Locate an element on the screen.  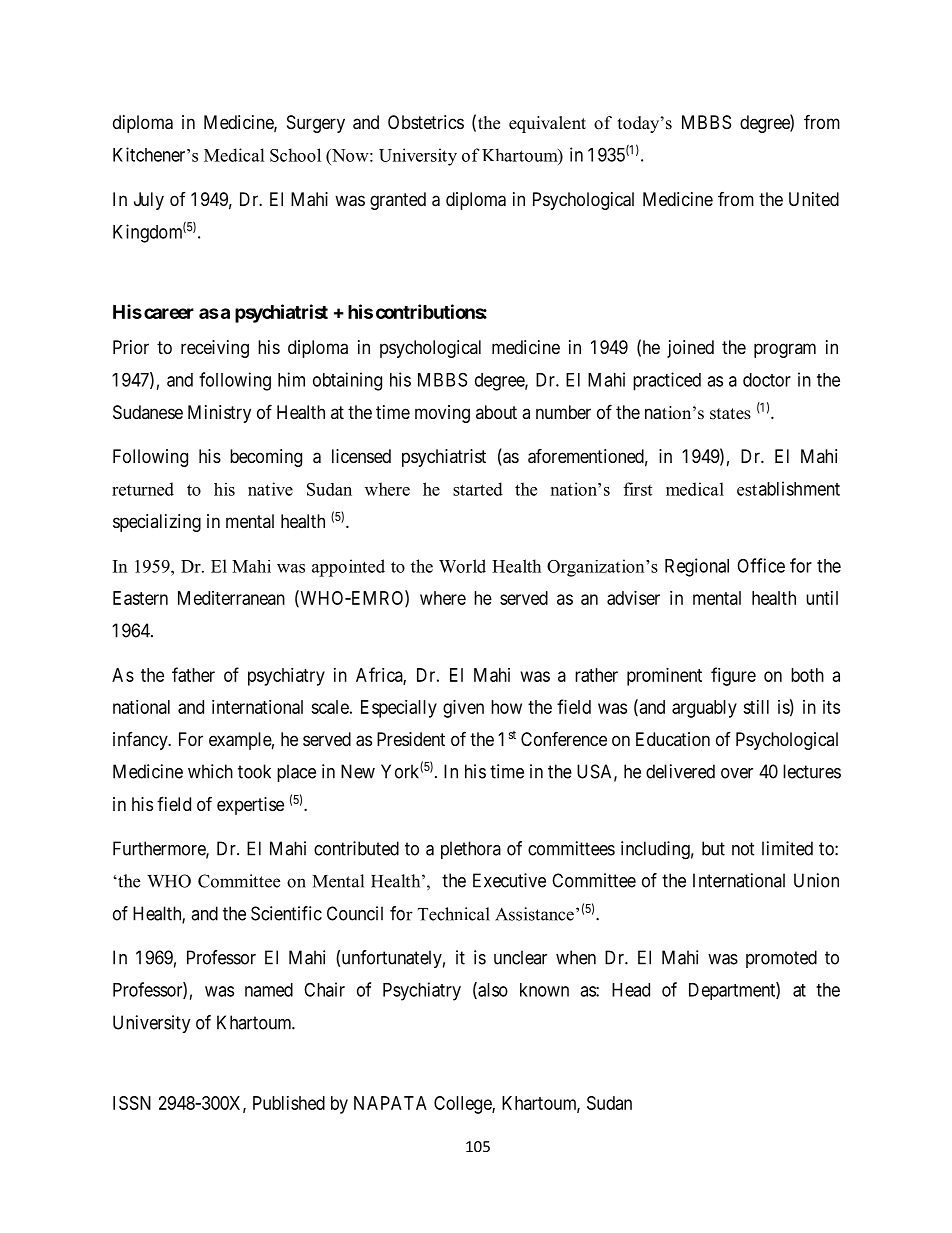
Published is located at coordinates (289, 1103).
